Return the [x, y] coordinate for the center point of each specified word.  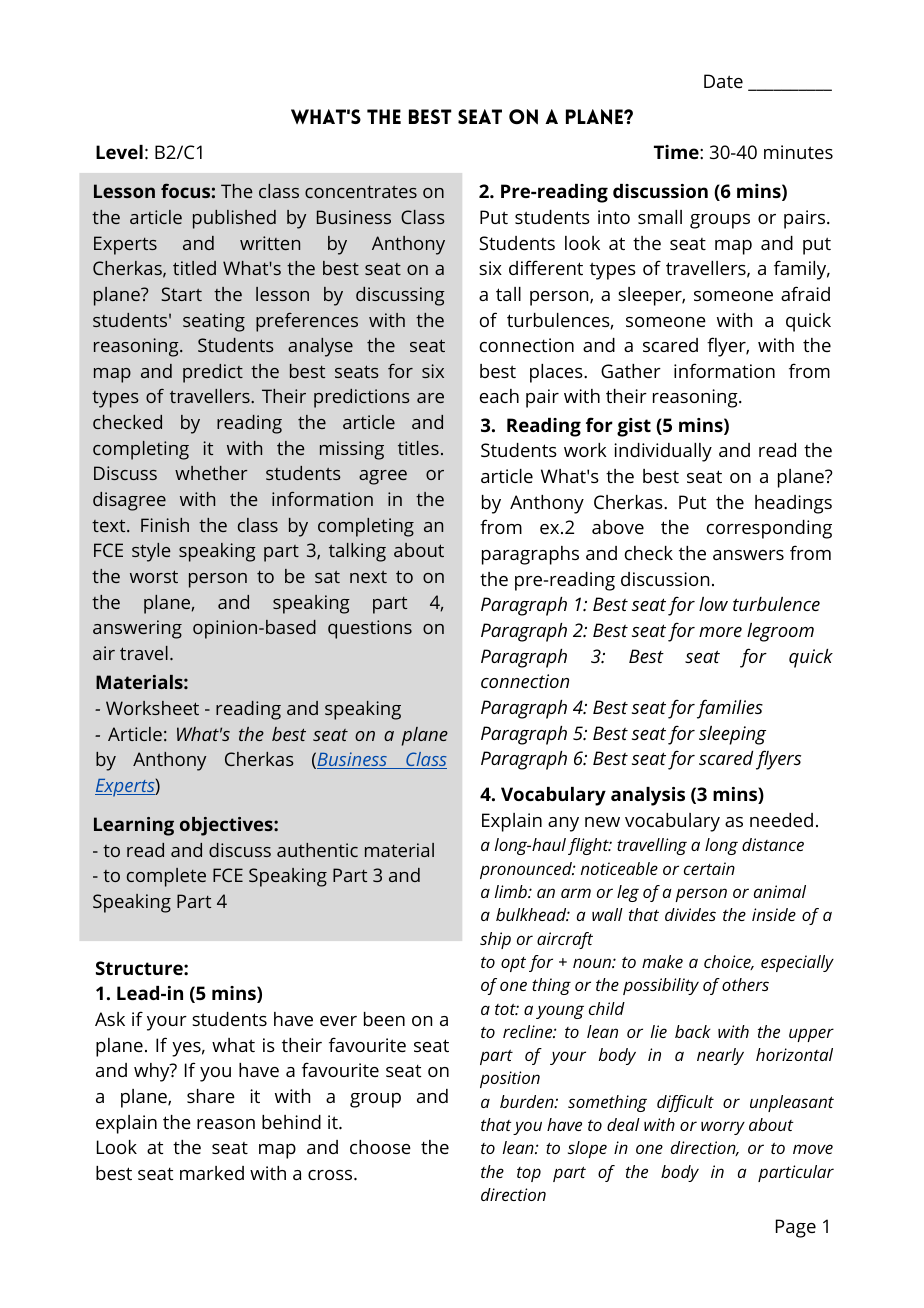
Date [723, 81]
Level [119, 152]
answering [137, 629]
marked [212, 1173]
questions [370, 629]
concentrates [361, 192]
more [720, 632]
